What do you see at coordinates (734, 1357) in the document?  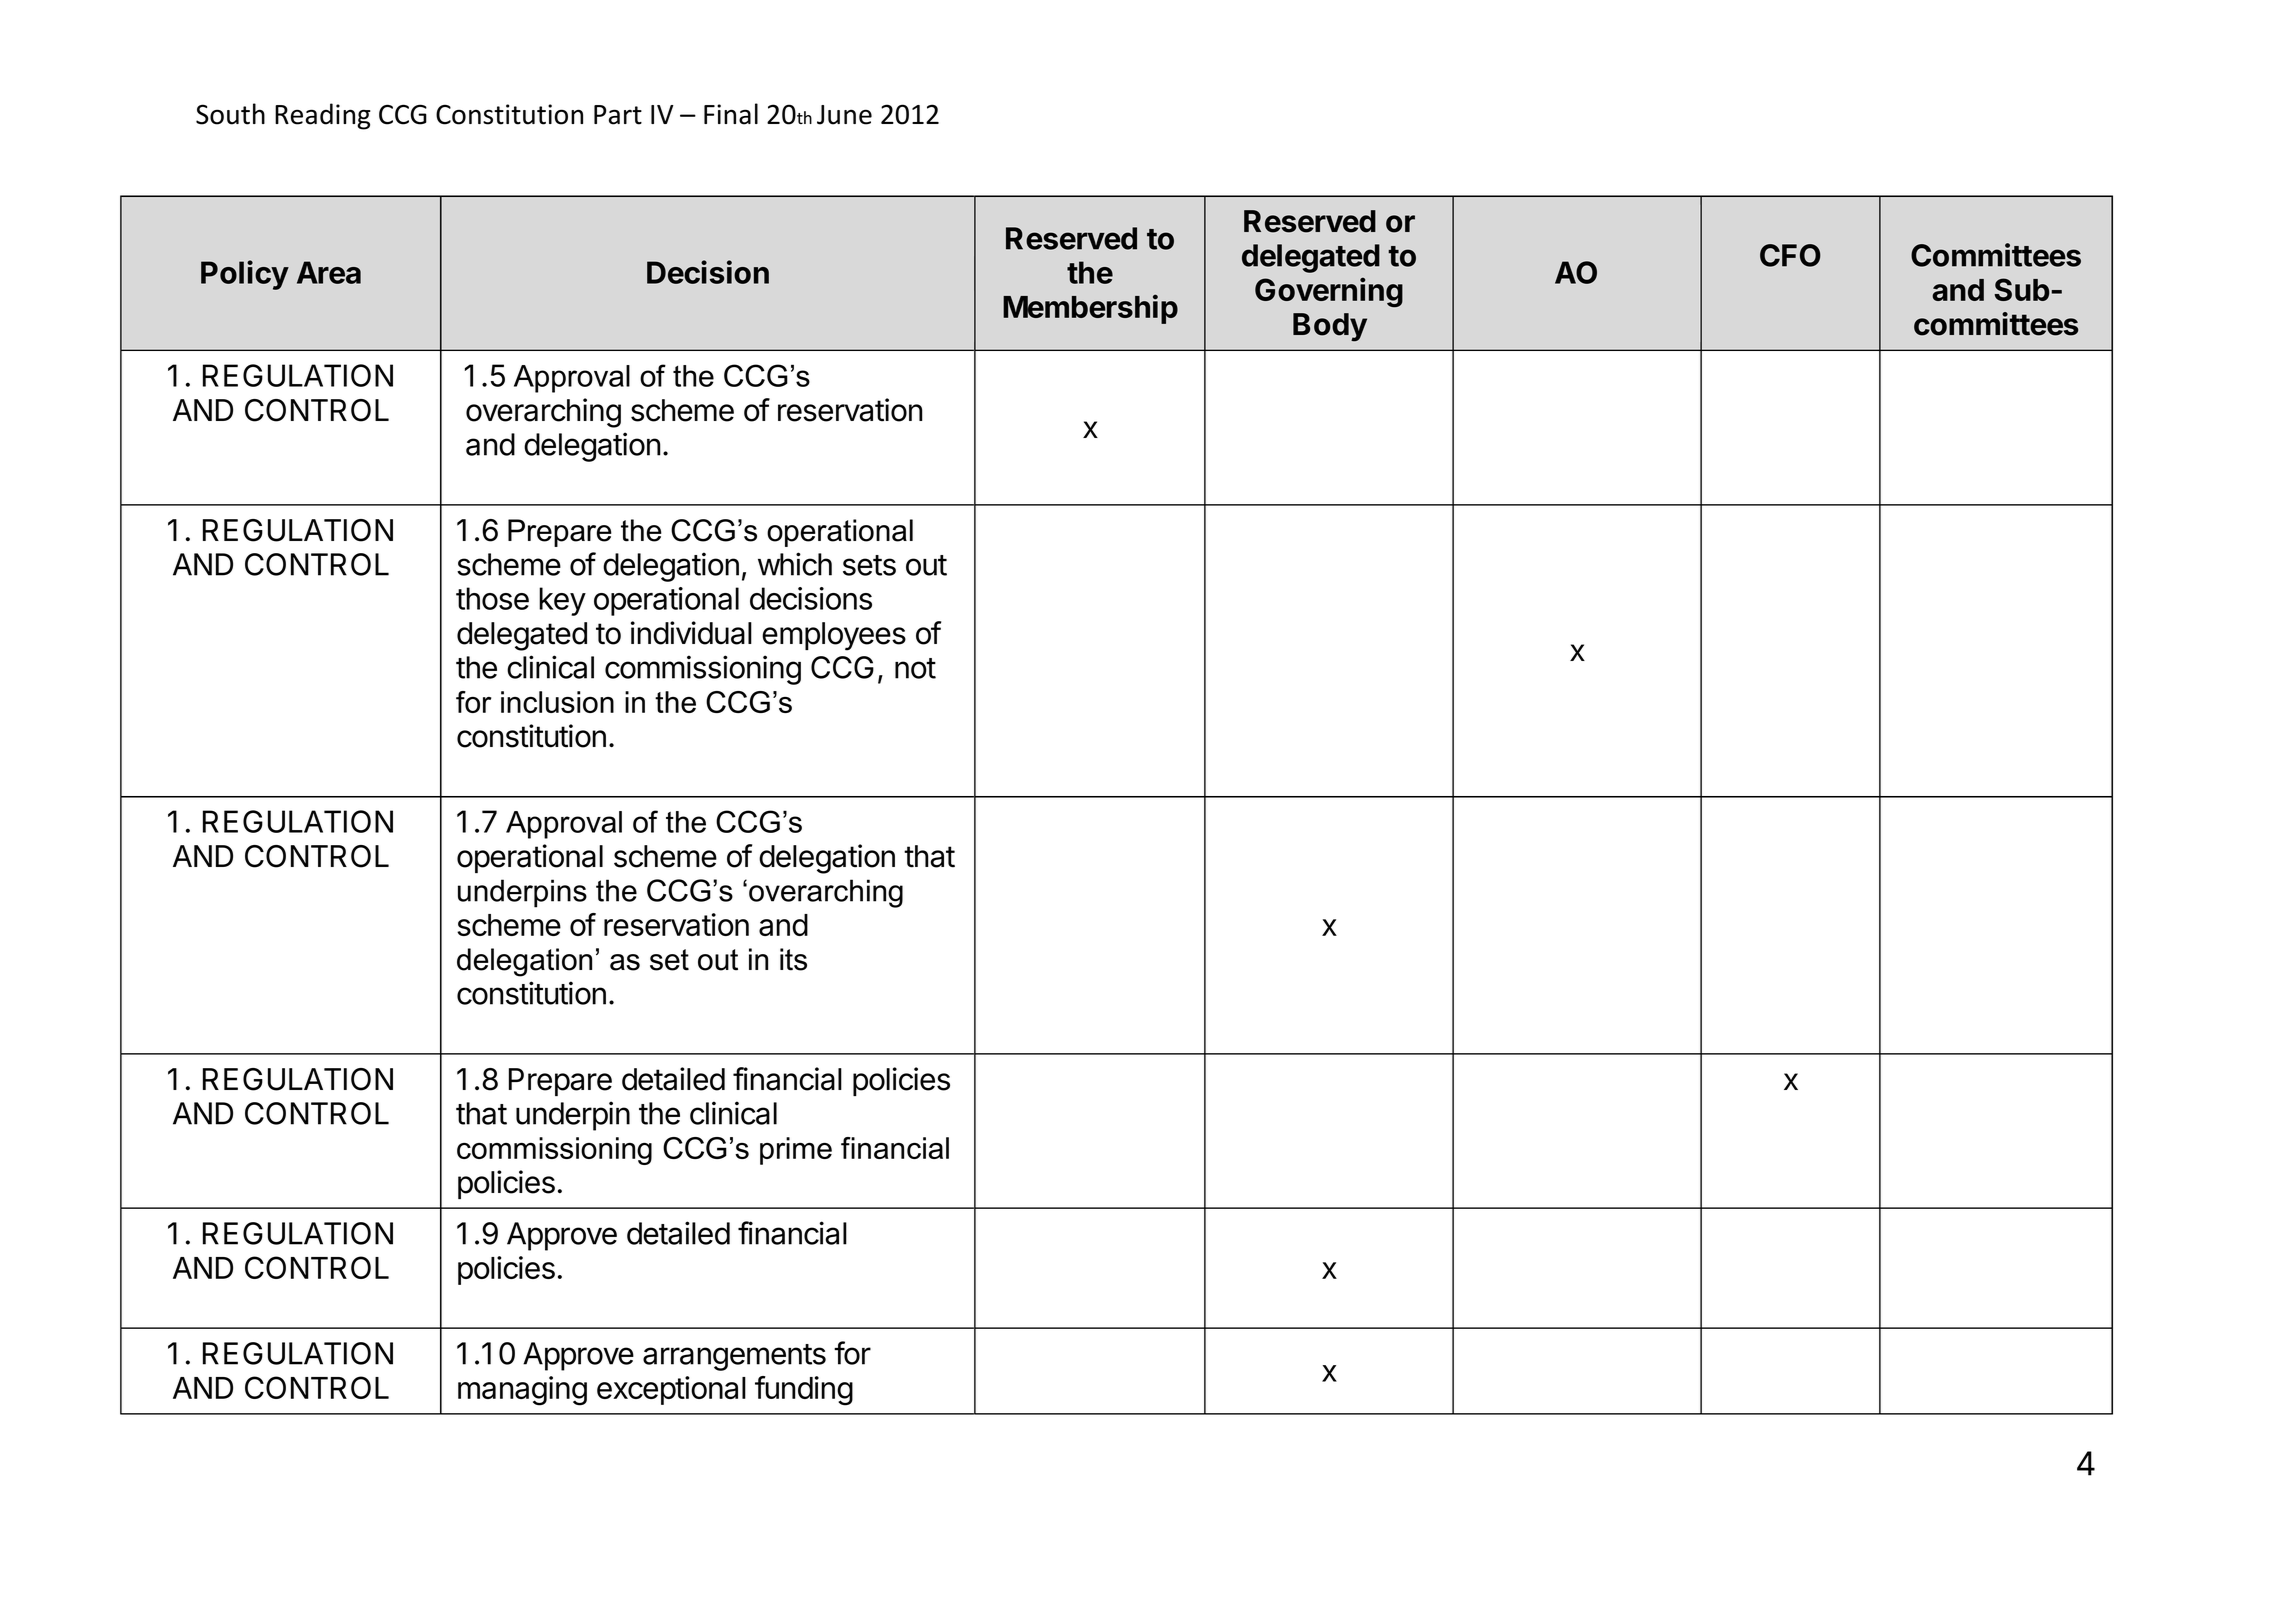 I see `arrangements` at bounding box center [734, 1357].
